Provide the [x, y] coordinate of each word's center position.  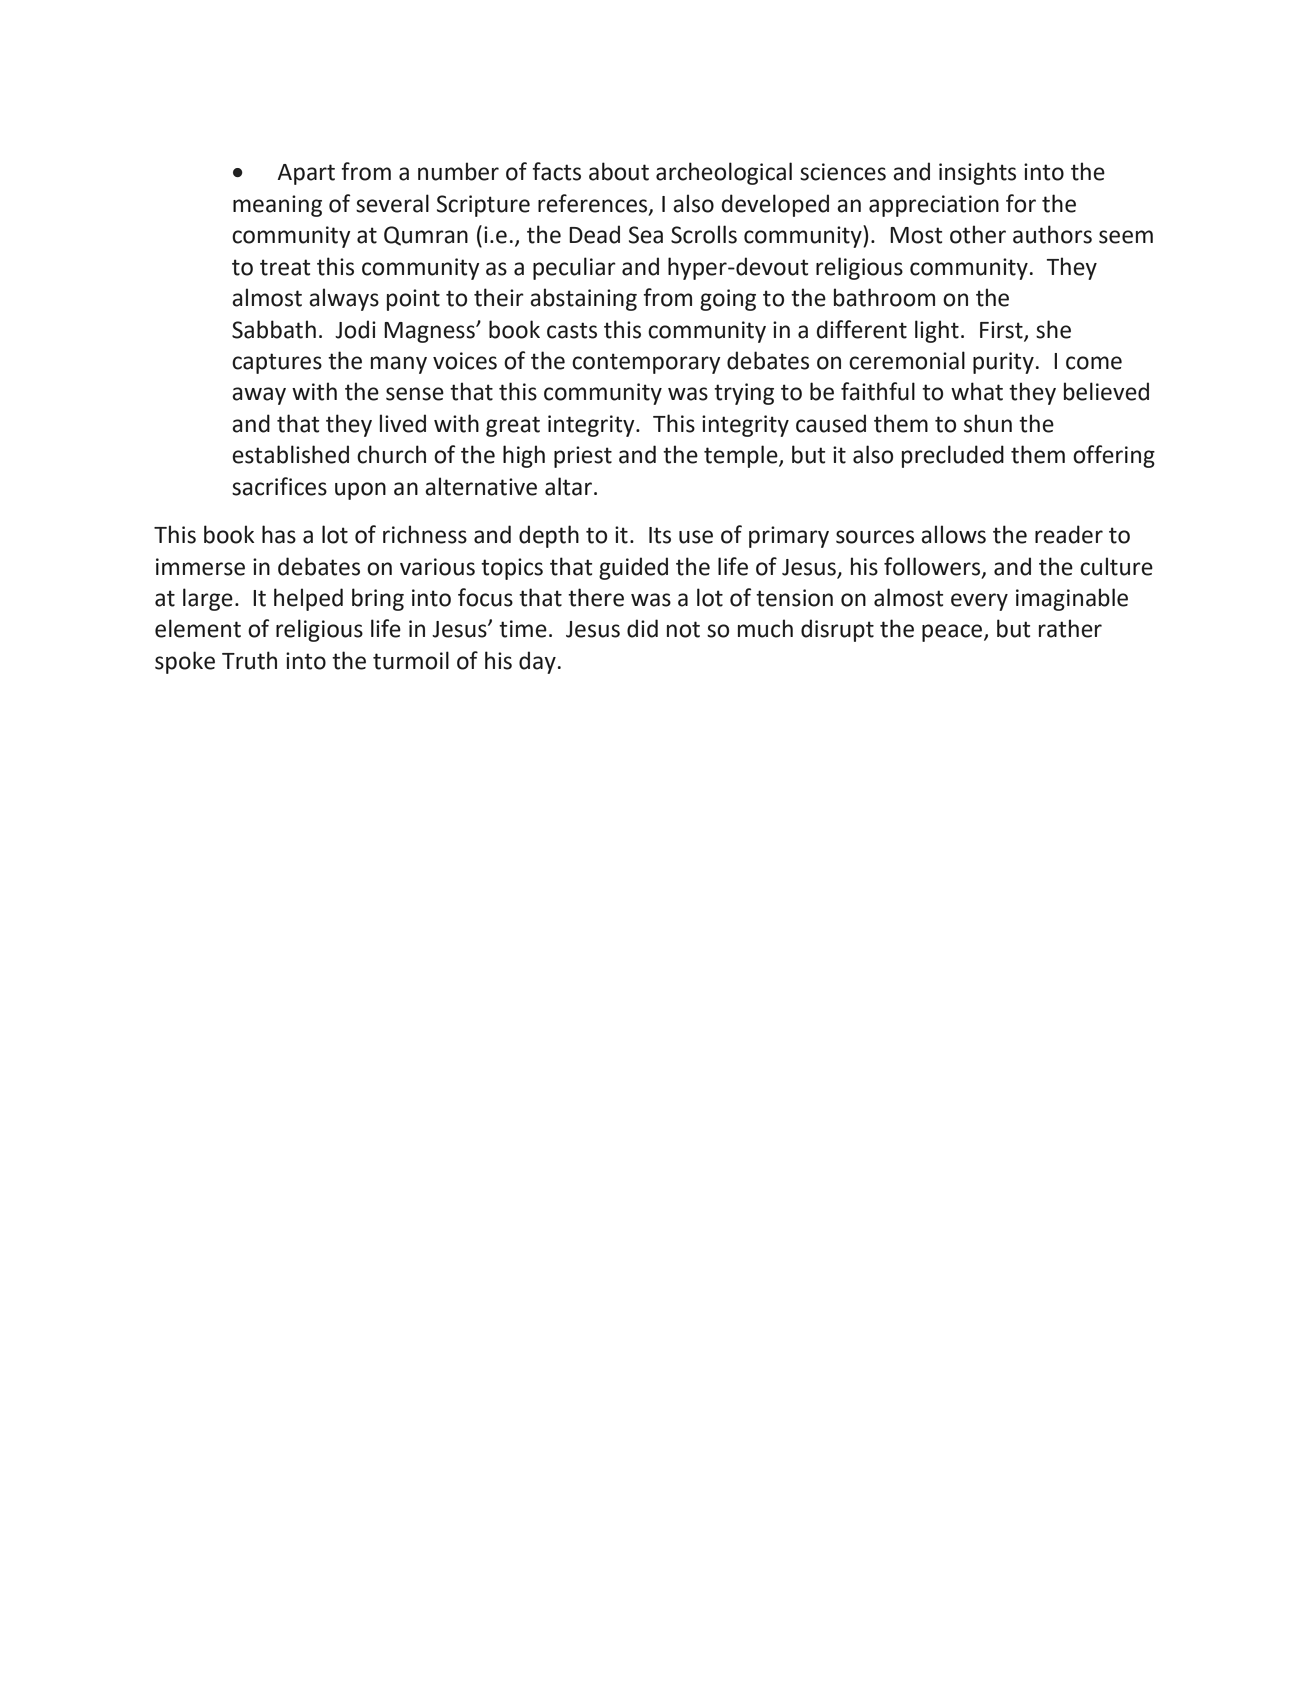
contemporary [646, 363]
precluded [953, 456]
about [619, 171]
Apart [306, 174]
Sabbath [274, 329]
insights [977, 173]
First [1002, 330]
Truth [249, 660]
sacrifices [279, 486]
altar [568, 486]
